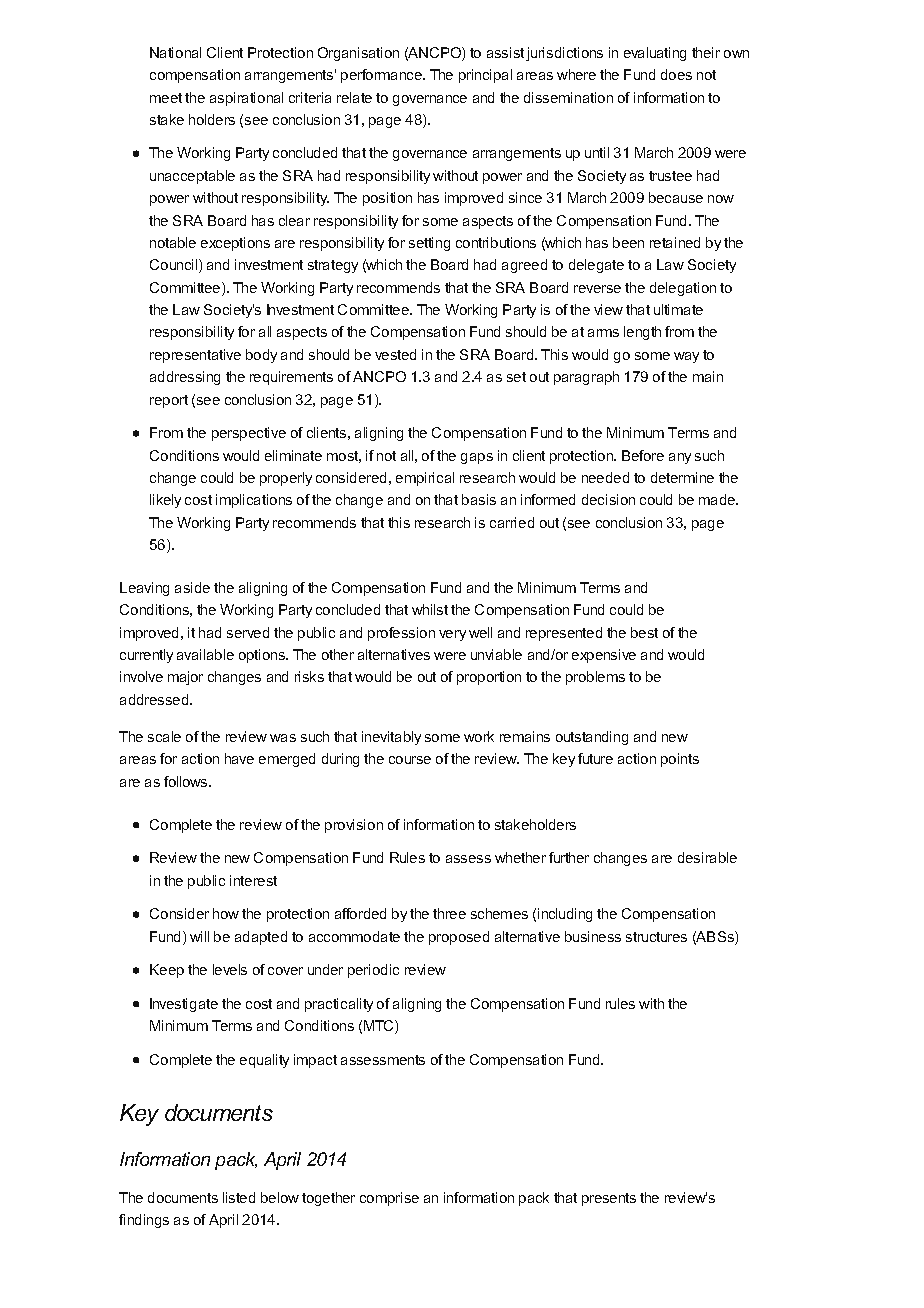 This document has height=1308, width=924. Describe the element at coordinates (246, 99) in the document. I see `aspirational` at that location.
